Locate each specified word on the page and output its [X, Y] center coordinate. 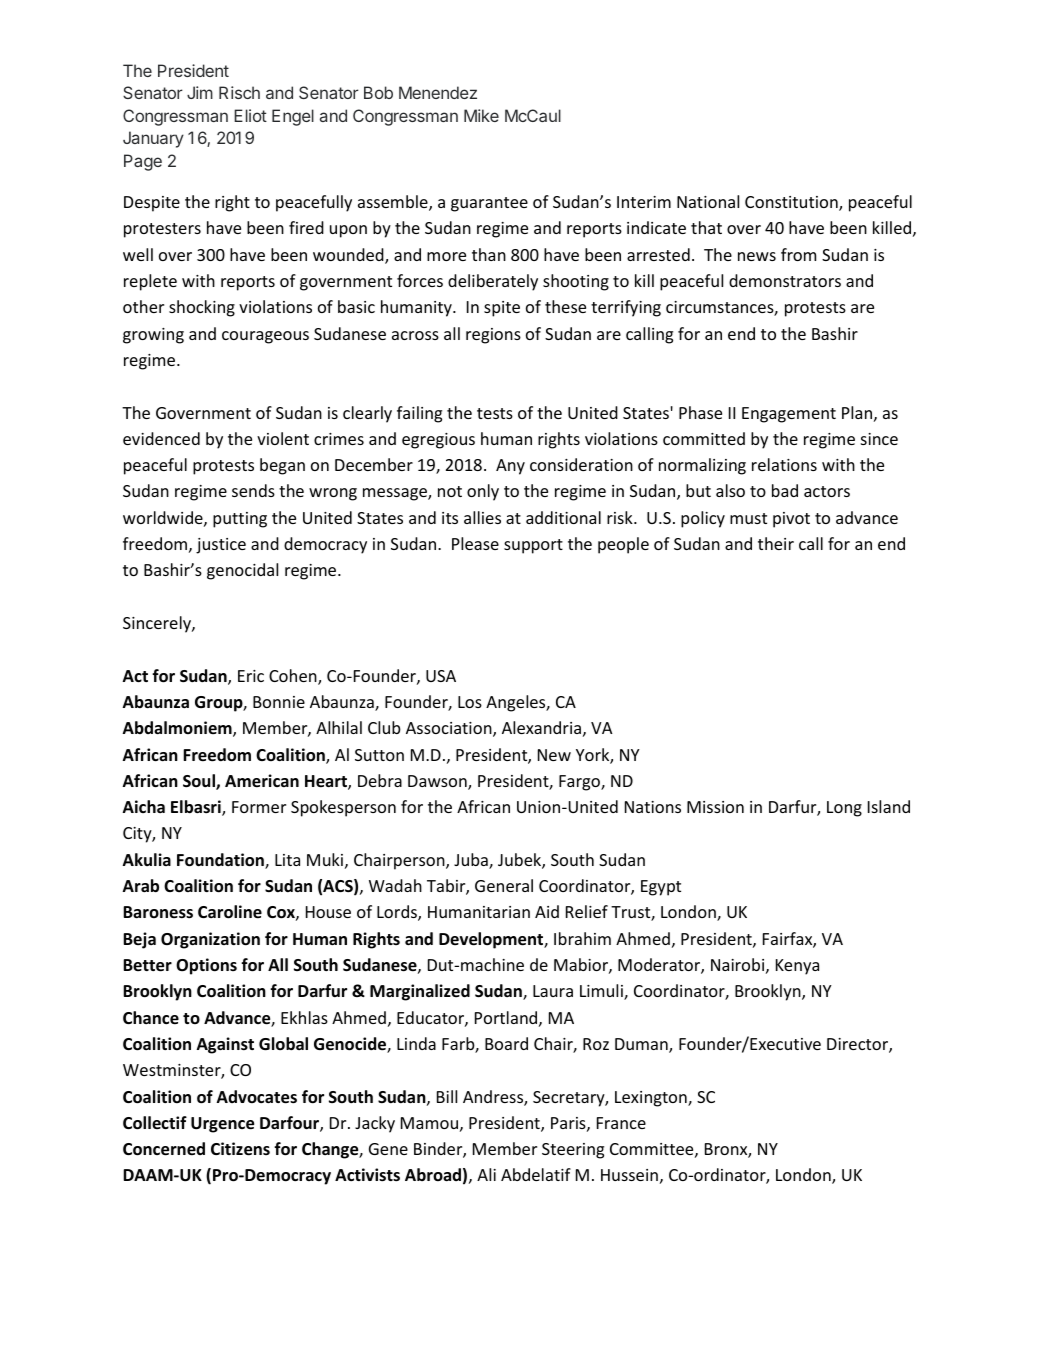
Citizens [240, 1149]
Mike [481, 115]
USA [441, 676]
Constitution [792, 203]
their [776, 543]
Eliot [250, 115]
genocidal [242, 571]
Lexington [652, 1099]
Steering [573, 1151]
